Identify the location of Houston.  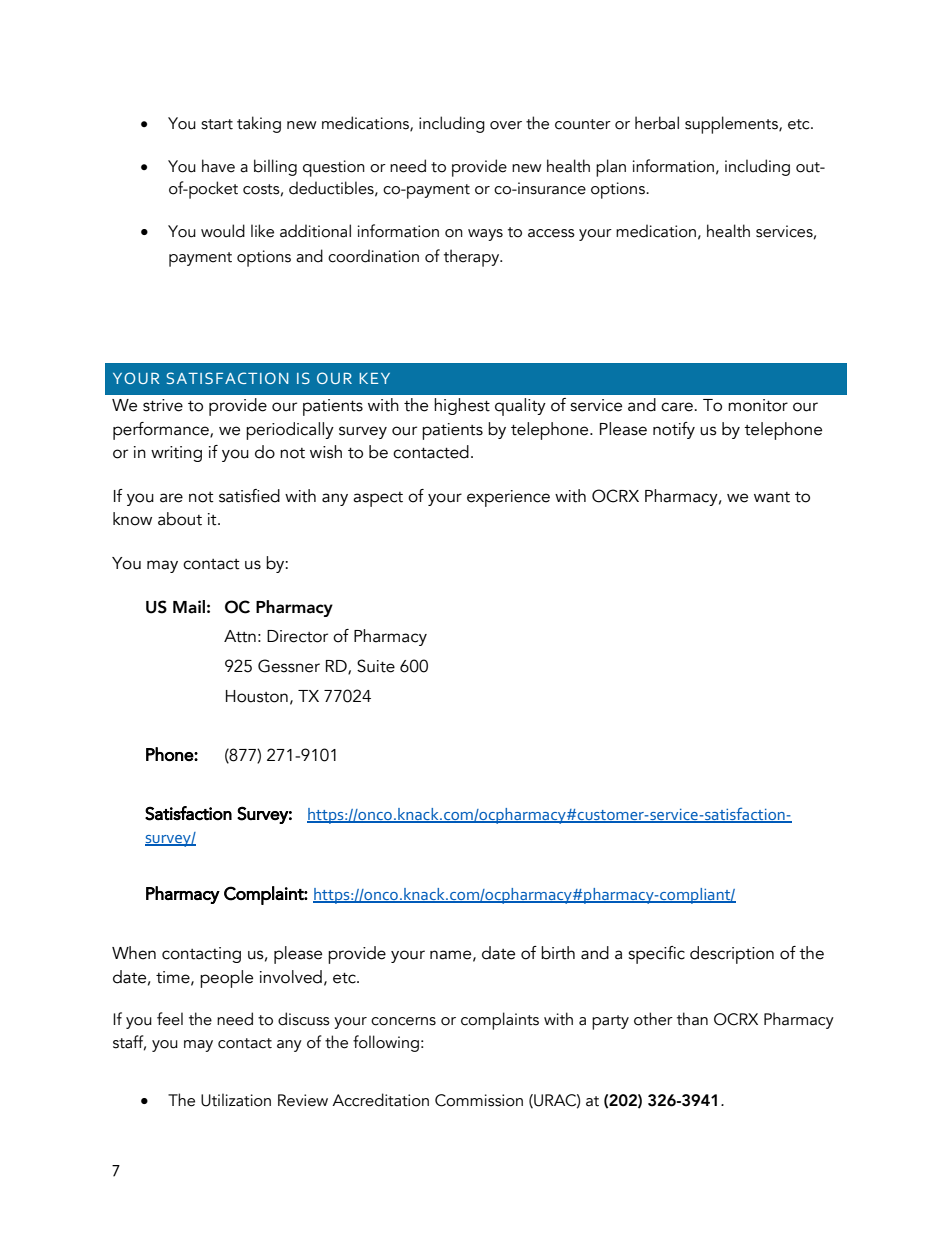
(257, 696).
